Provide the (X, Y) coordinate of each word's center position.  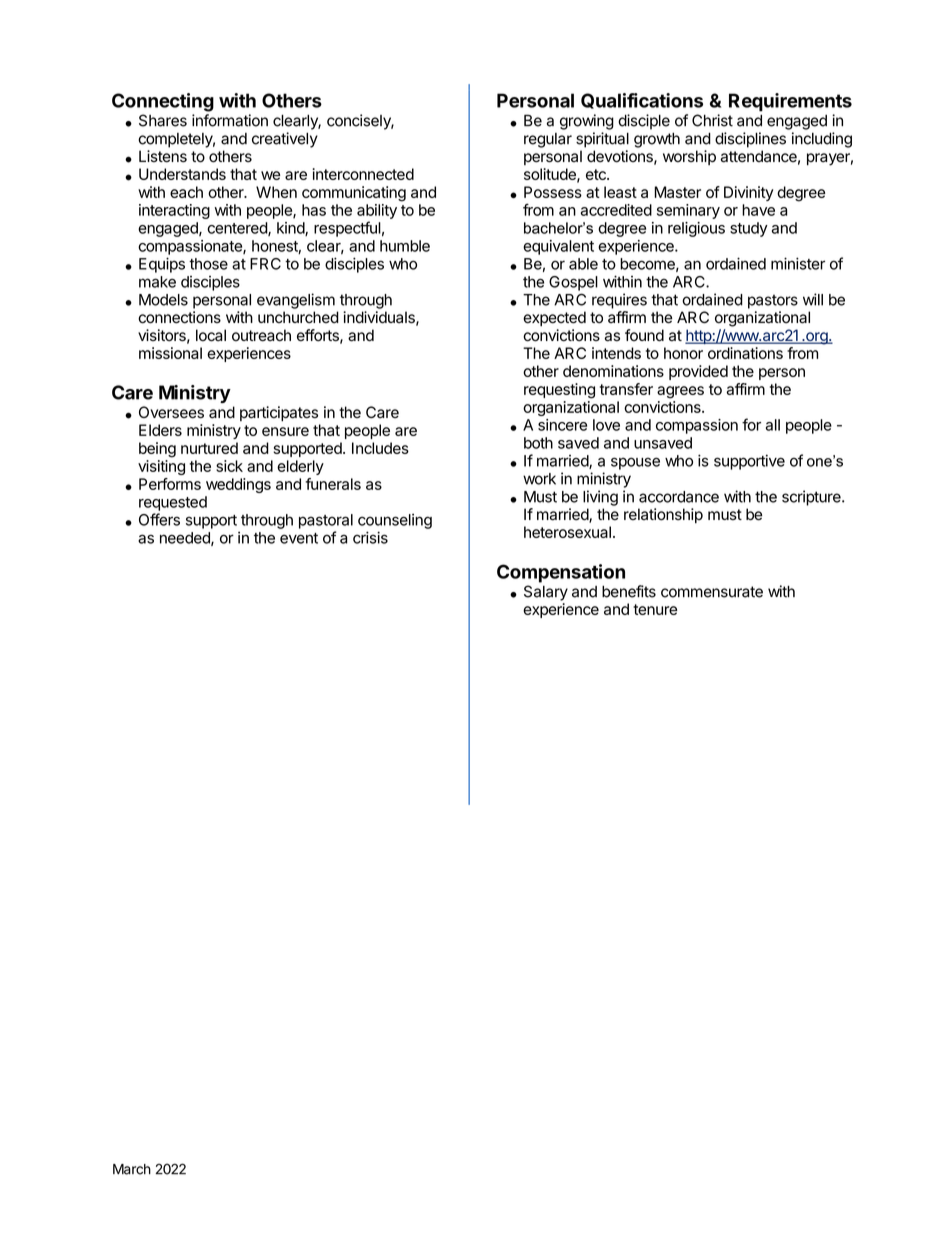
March (132, 1169)
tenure (655, 609)
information (230, 120)
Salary (546, 593)
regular (548, 140)
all (773, 425)
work (539, 479)
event (299, 538)
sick (229, 466)
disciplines (750, 140)
